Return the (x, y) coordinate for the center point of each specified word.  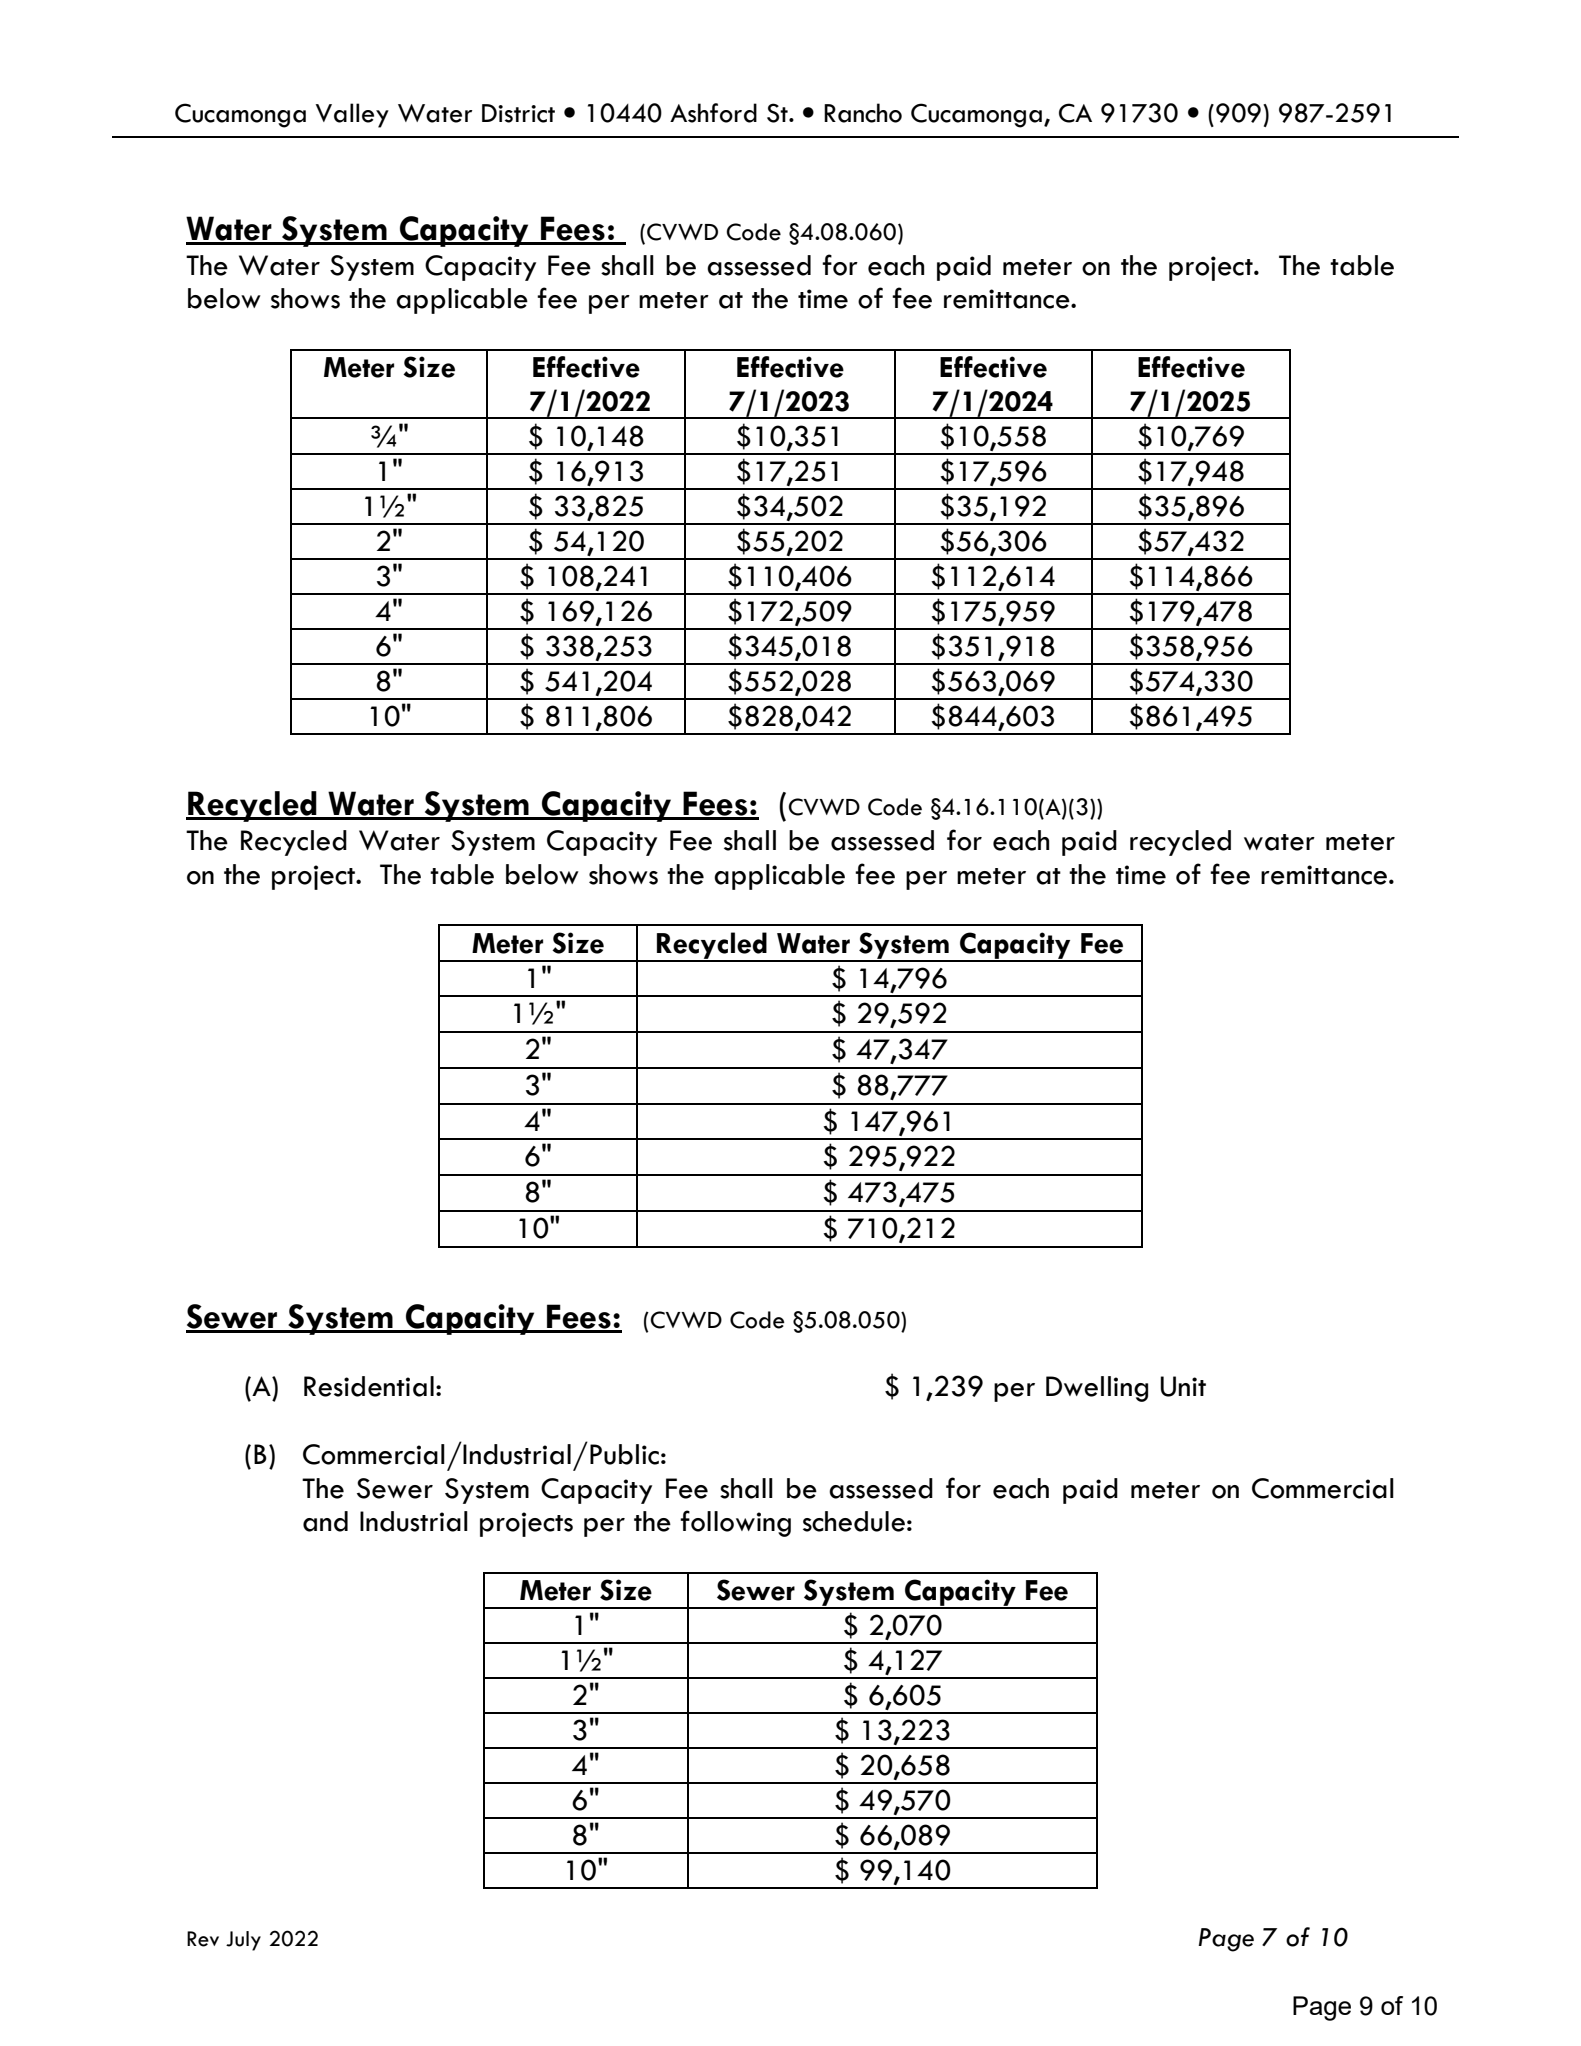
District (518, 113)
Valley (352, 115)
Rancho (863, 113)
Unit (1183, 1386)
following (735, 1523)
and (325, 1521)
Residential (369, 1386)
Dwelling (1097, 1389)
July (243, 1941)
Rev (203, 1939)
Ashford (713, 113)
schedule (854, 1521)
